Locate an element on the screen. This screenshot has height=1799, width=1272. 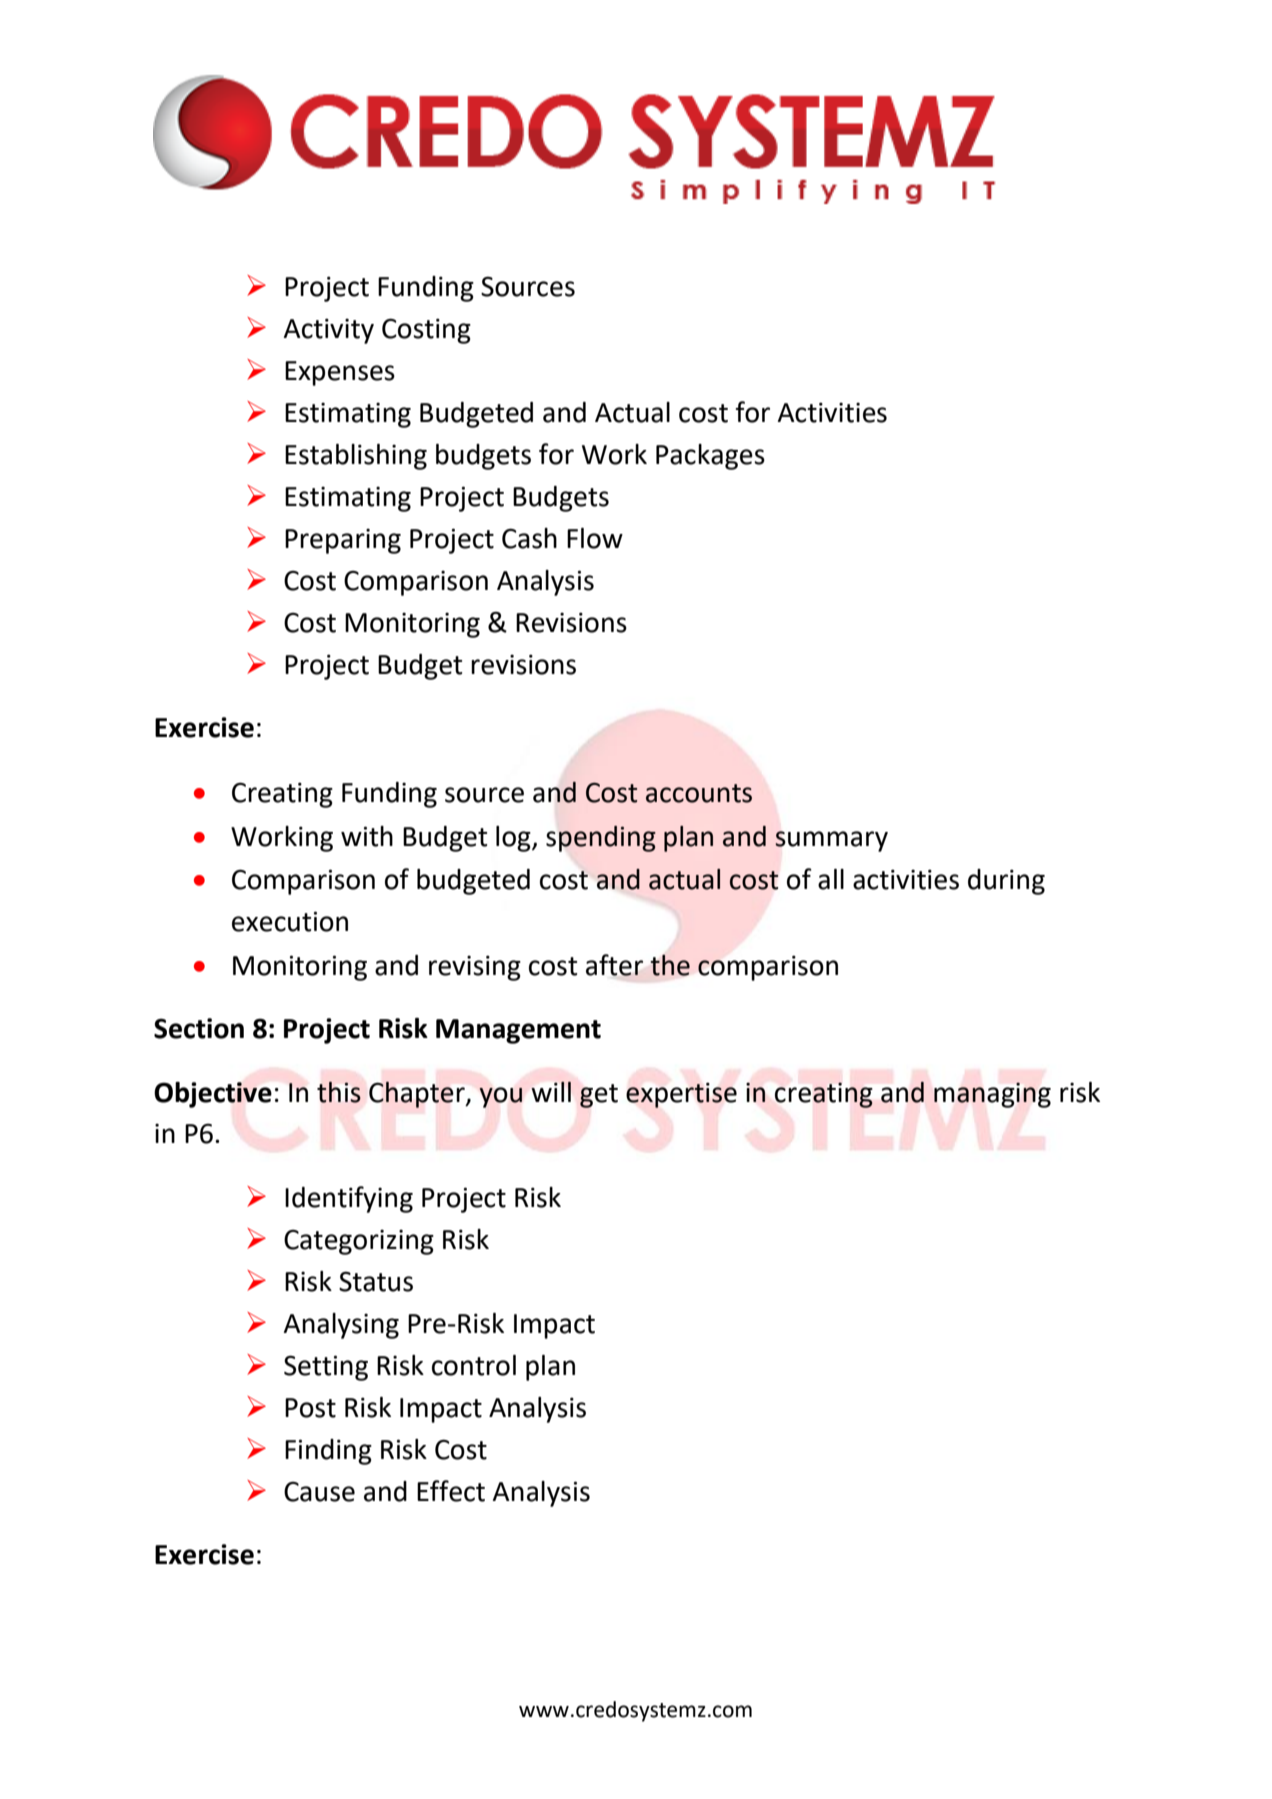
Effect is located at coordinates (451, 1491).
